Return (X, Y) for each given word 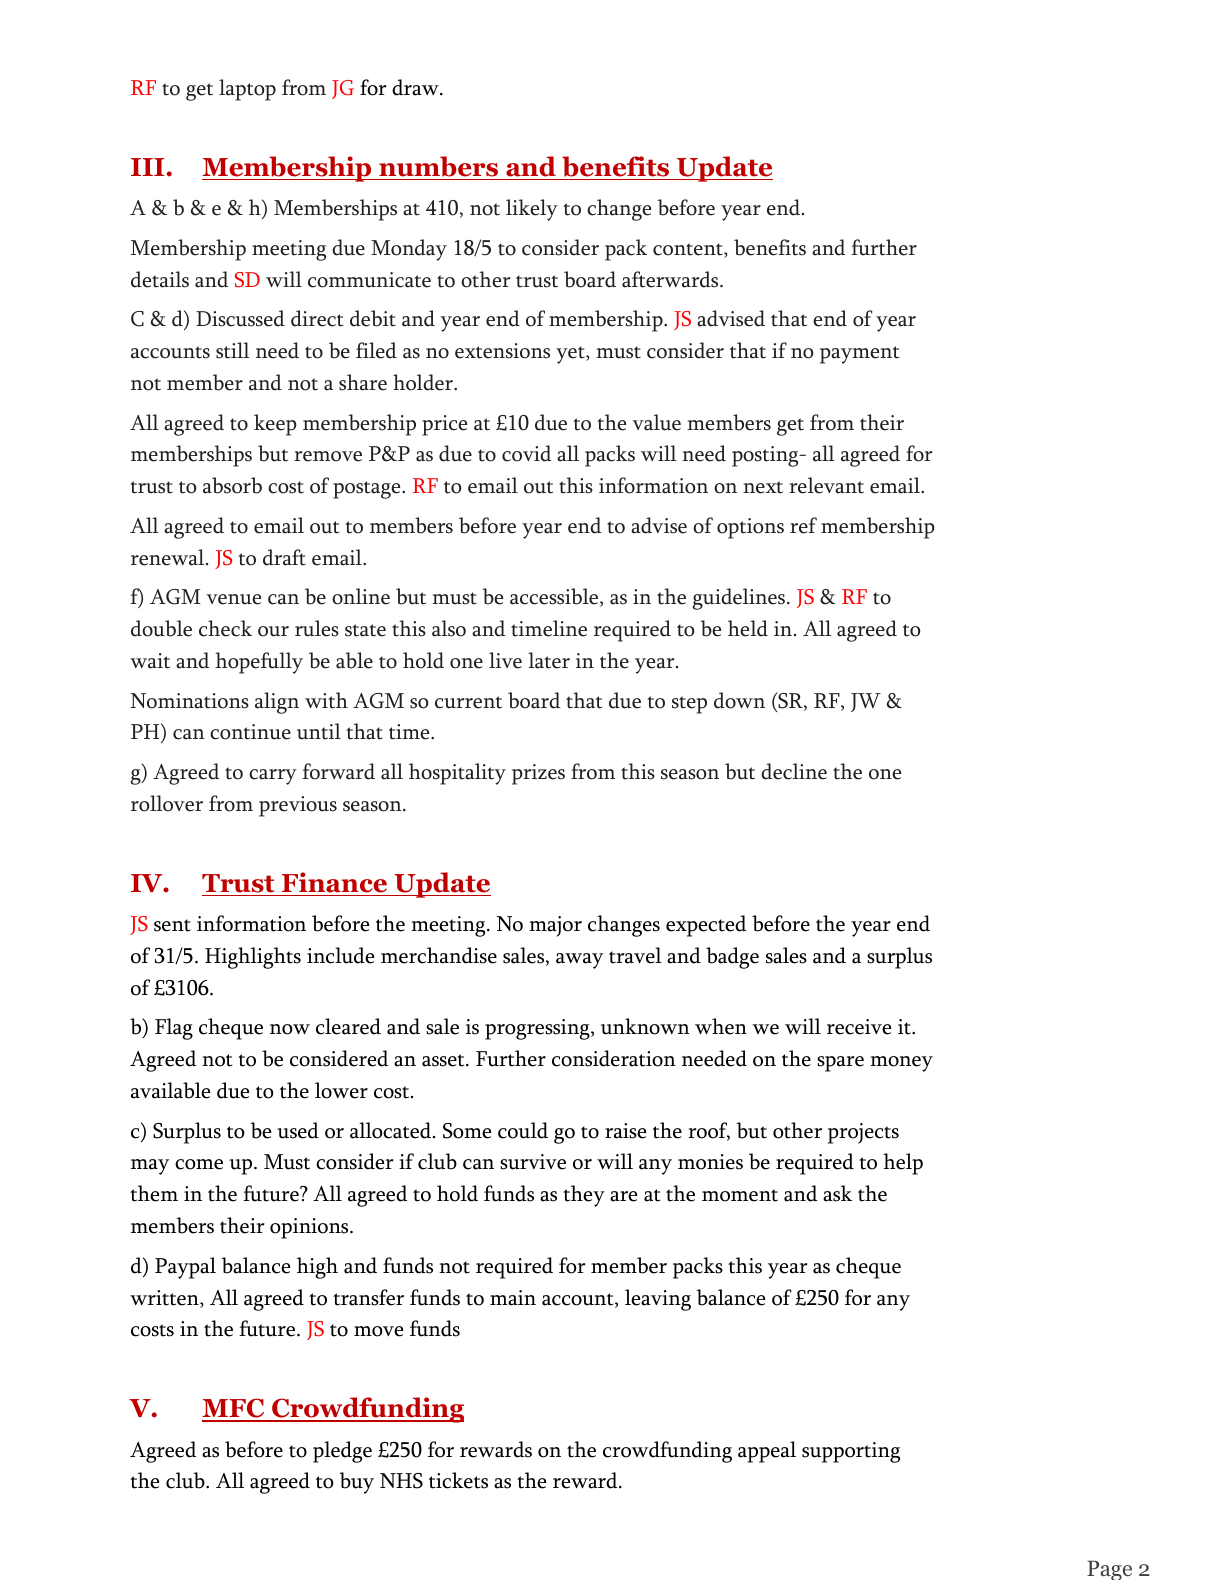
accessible (555, 597)
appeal (767, 1452)
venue (233, 599)
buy (356, 1483)
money (901, 1064)
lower (341, 1090)
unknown (645, 1026)
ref (803, 525)
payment (859, 355)
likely (532, 210)
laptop (247, 90)
